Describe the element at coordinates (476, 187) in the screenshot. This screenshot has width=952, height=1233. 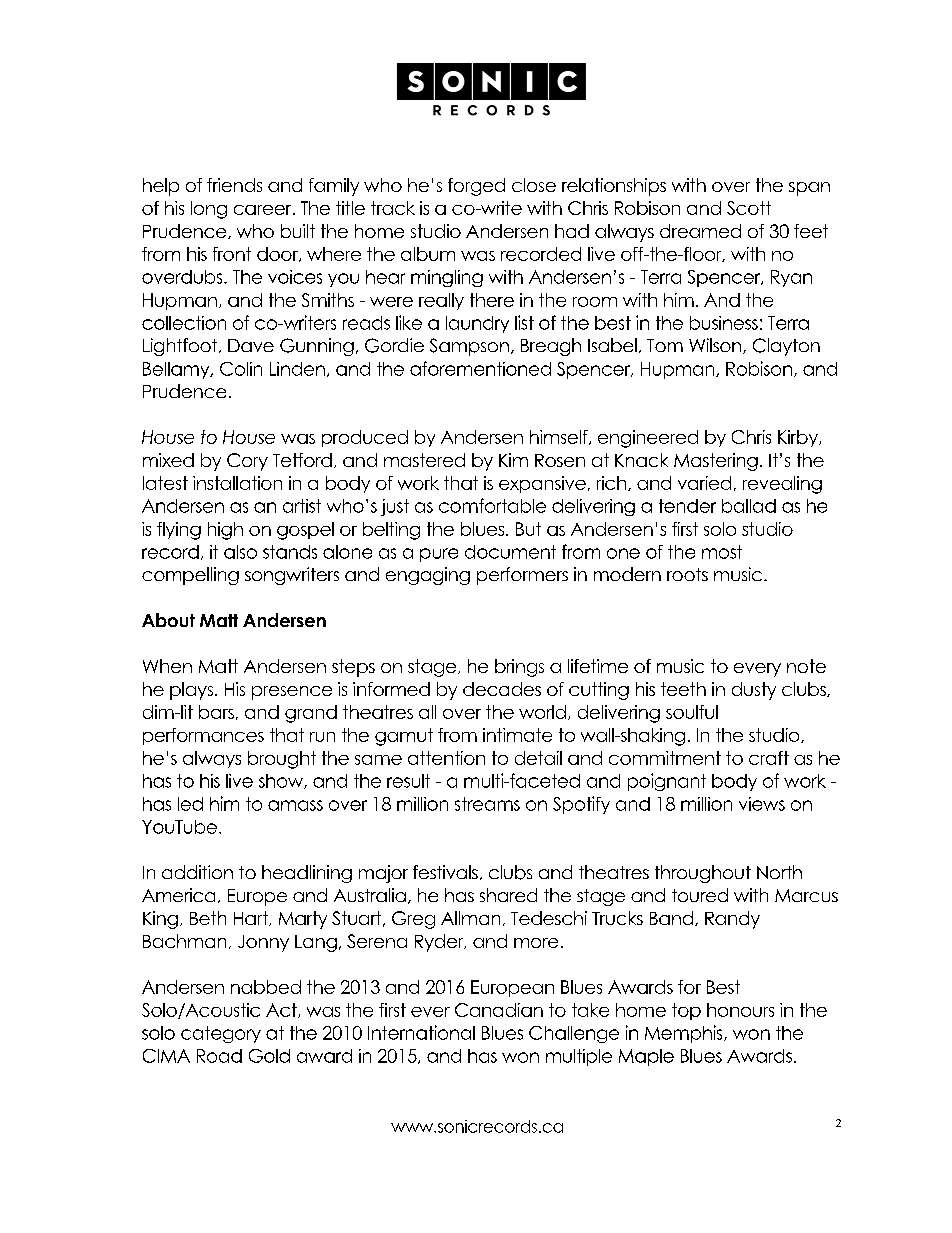
I see `forged` at that location.
